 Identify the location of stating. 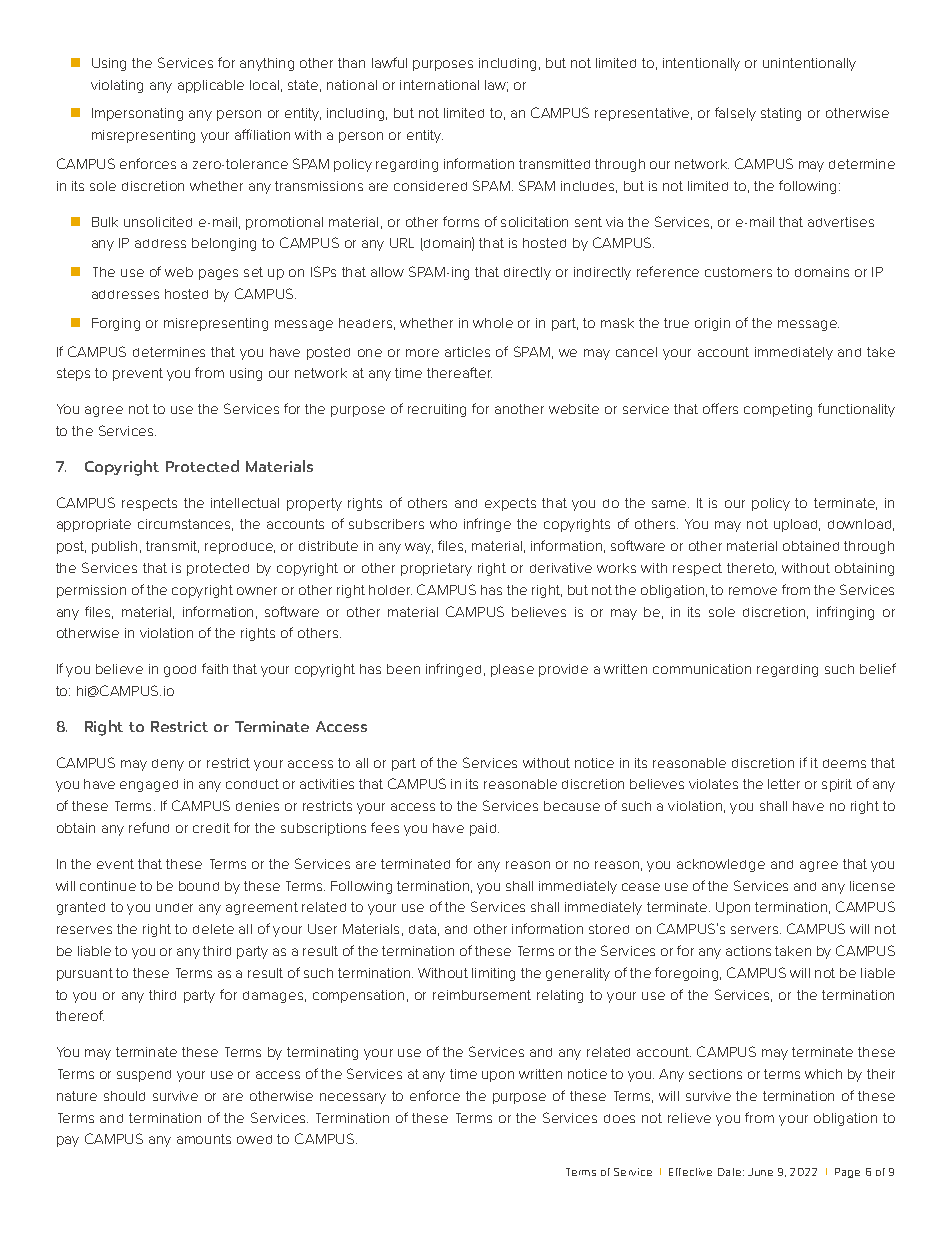
(781, 114).
